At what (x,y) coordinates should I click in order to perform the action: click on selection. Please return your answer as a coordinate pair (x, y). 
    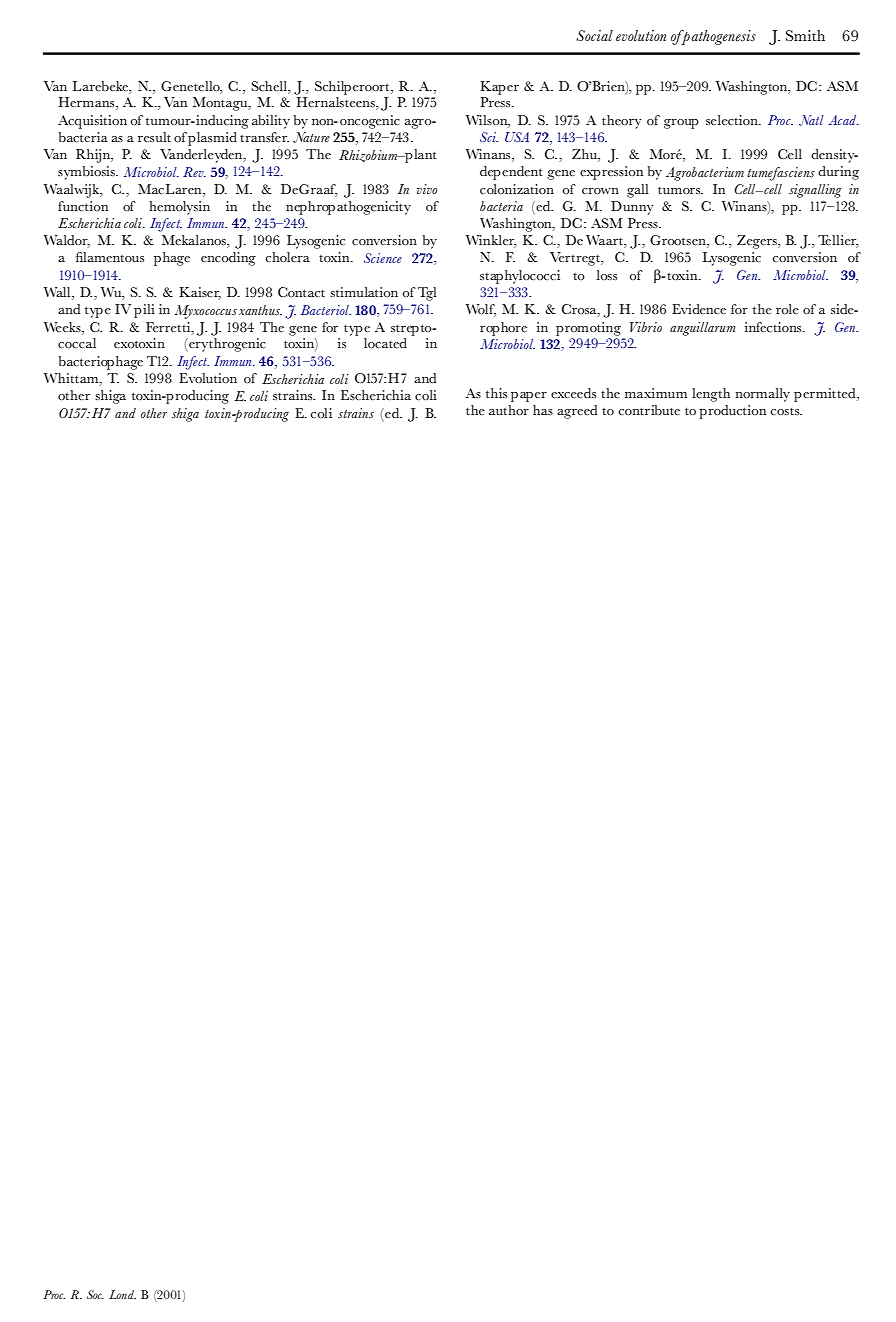
    Looking at the image, I should click on (733, 120).
